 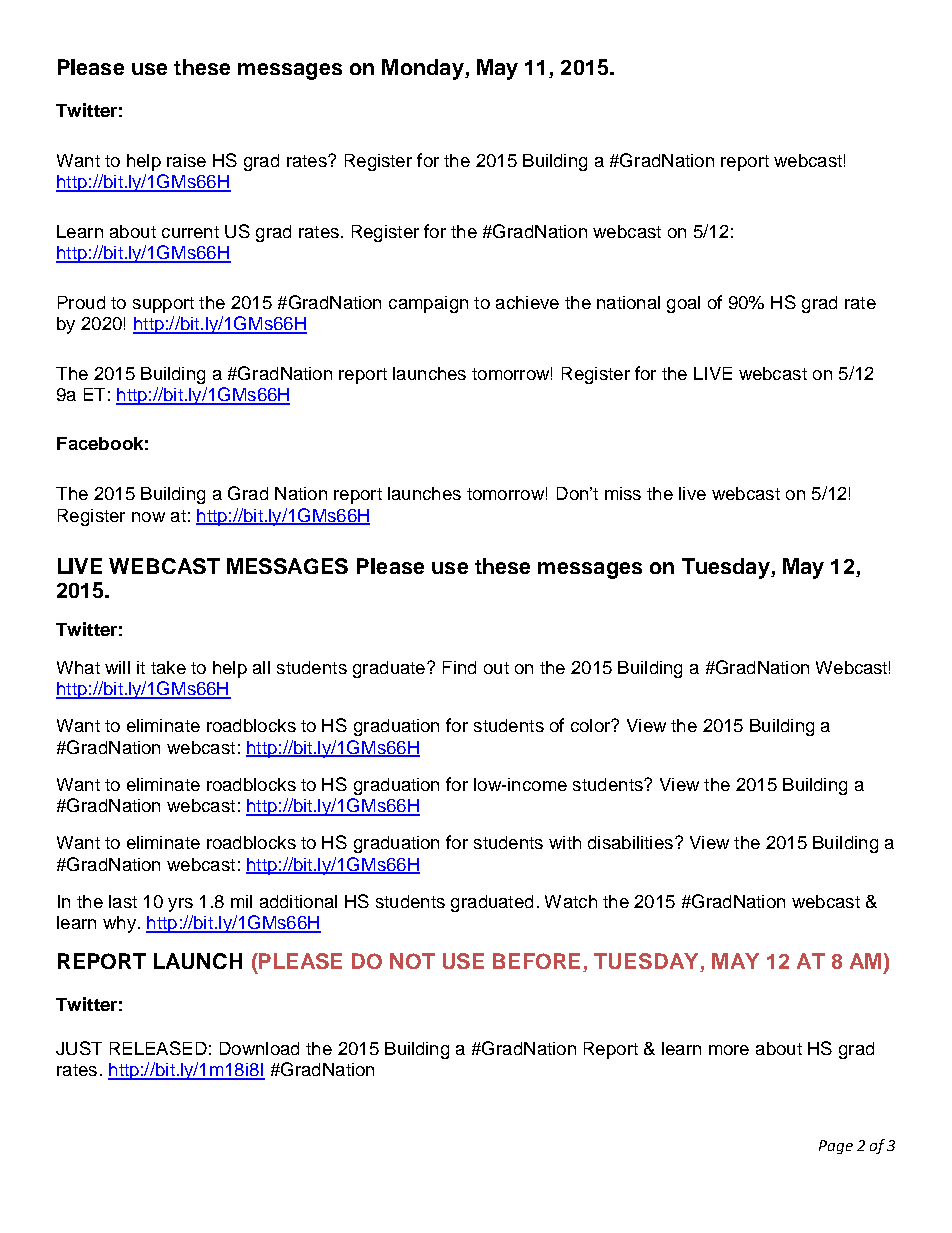 What do you see at coordinates (259, 1048) in the screenshot?
I see `Download` at bounding box center [259, 1048].
